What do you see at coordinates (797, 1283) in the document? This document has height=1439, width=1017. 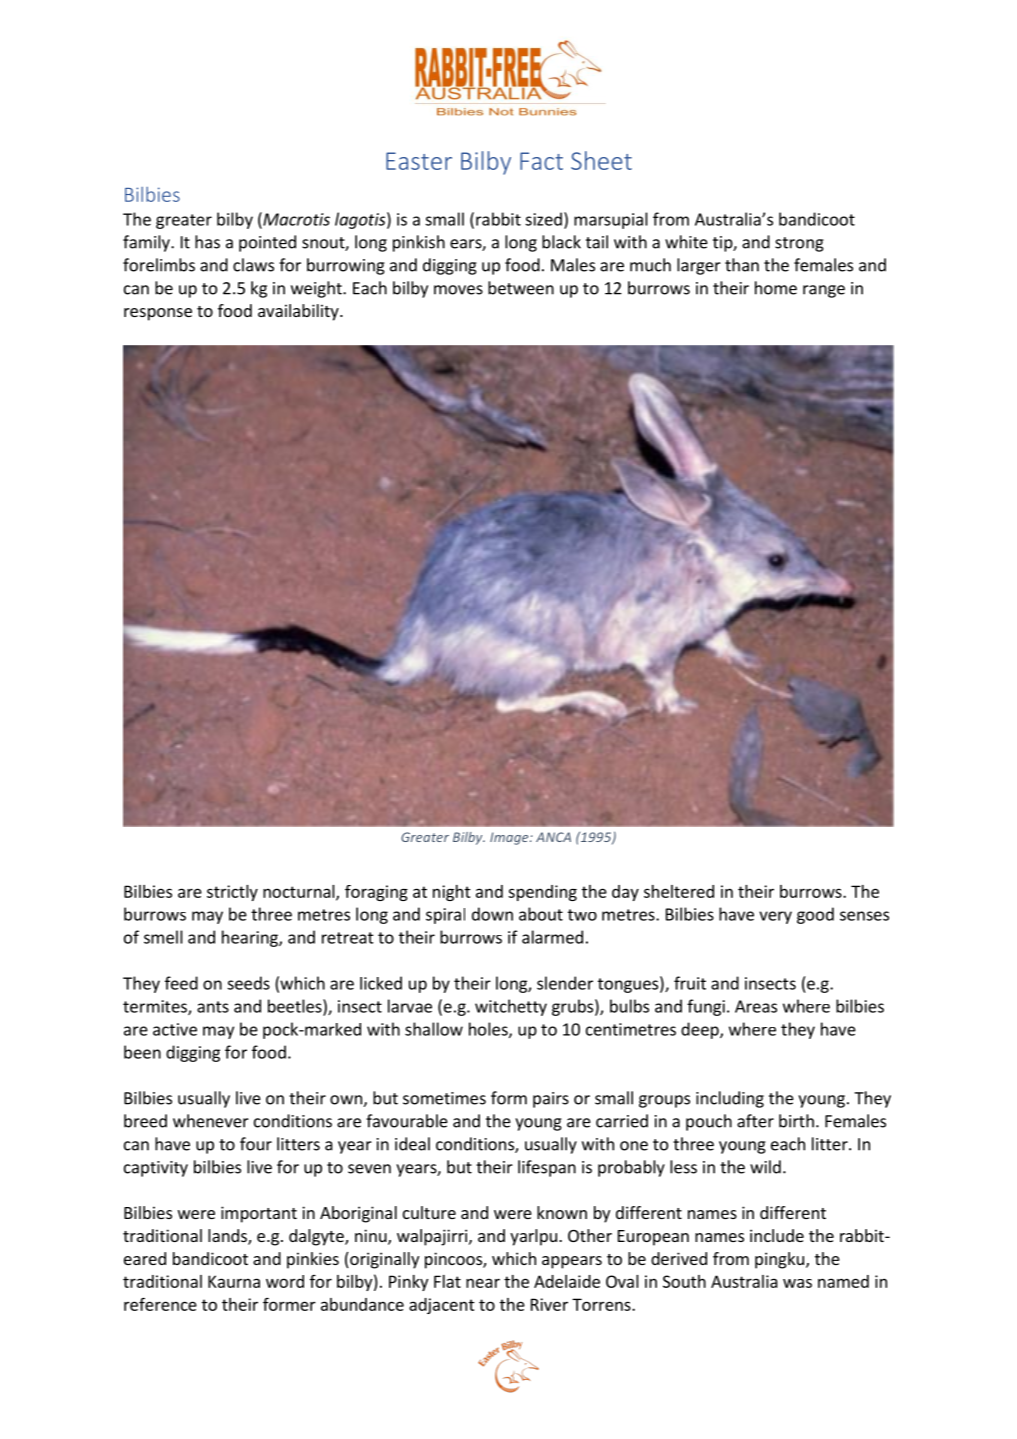 I see `was` at bounding box center [797, 1283].
